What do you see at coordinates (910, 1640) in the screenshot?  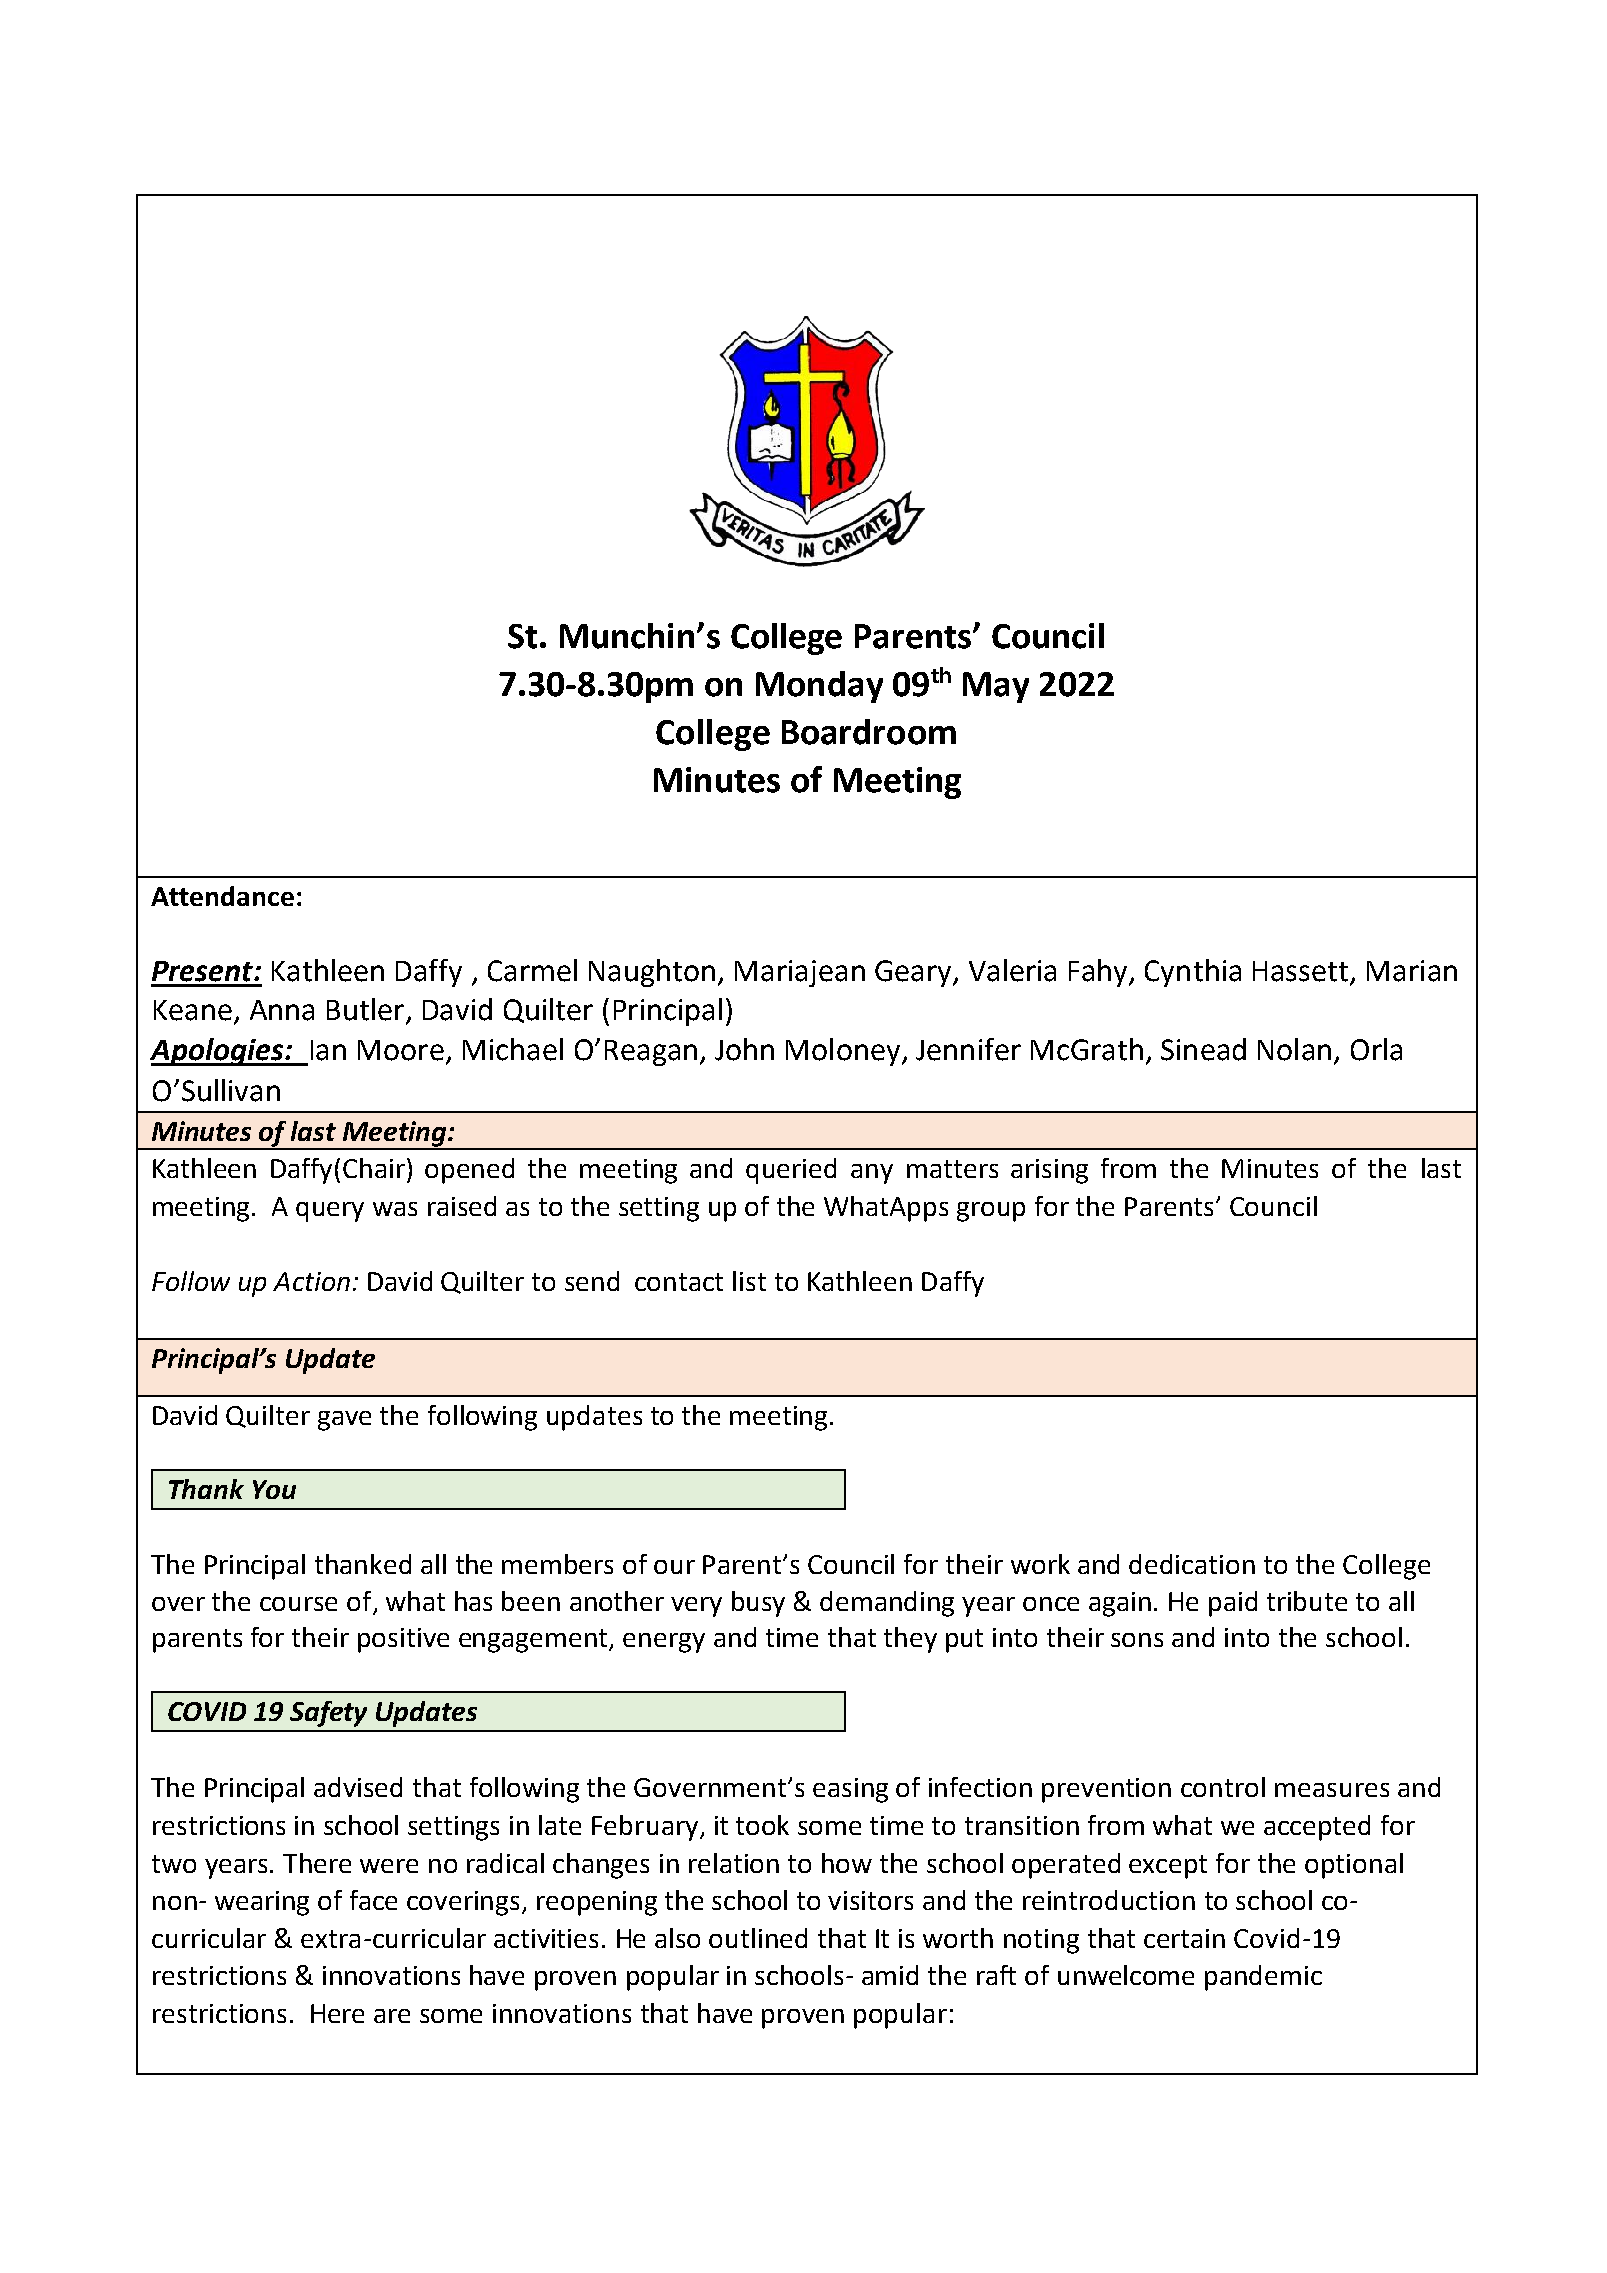 I see `they` at bounding box center [910, 1640].
